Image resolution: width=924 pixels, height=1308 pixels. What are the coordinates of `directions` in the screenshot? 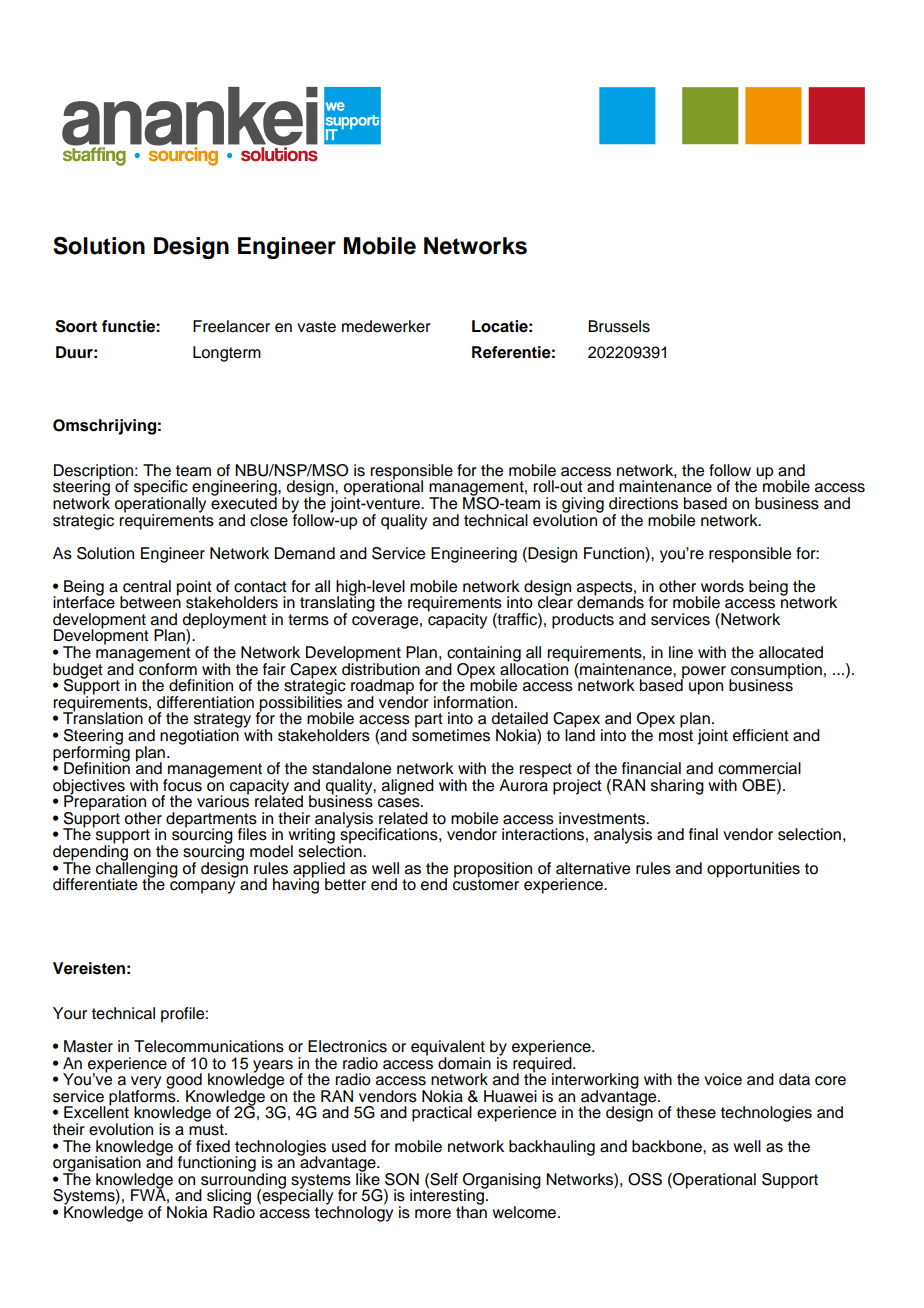 It's located at (643, 503).
